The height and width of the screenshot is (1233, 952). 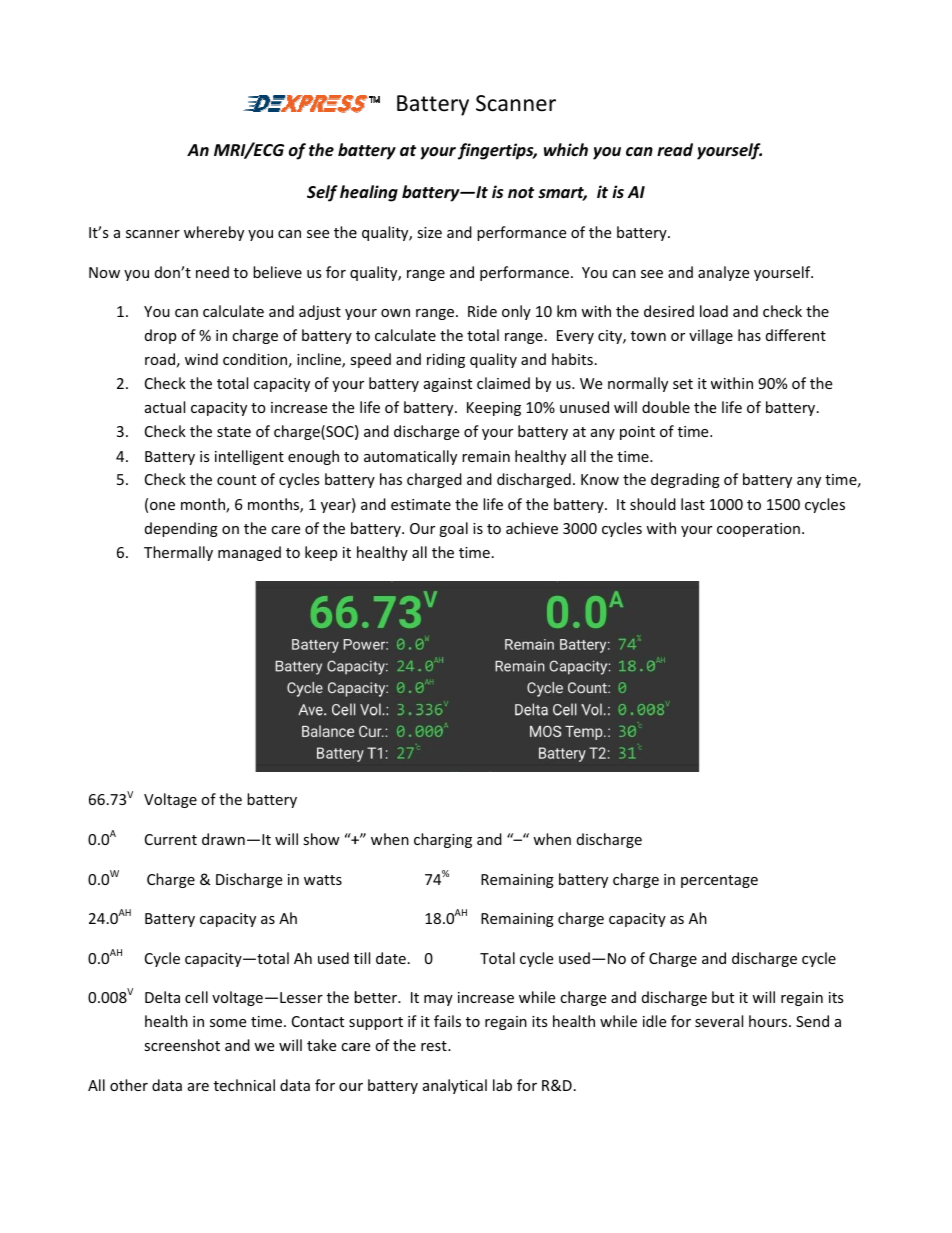 I want to click on should, so click(x=653, y=504).
